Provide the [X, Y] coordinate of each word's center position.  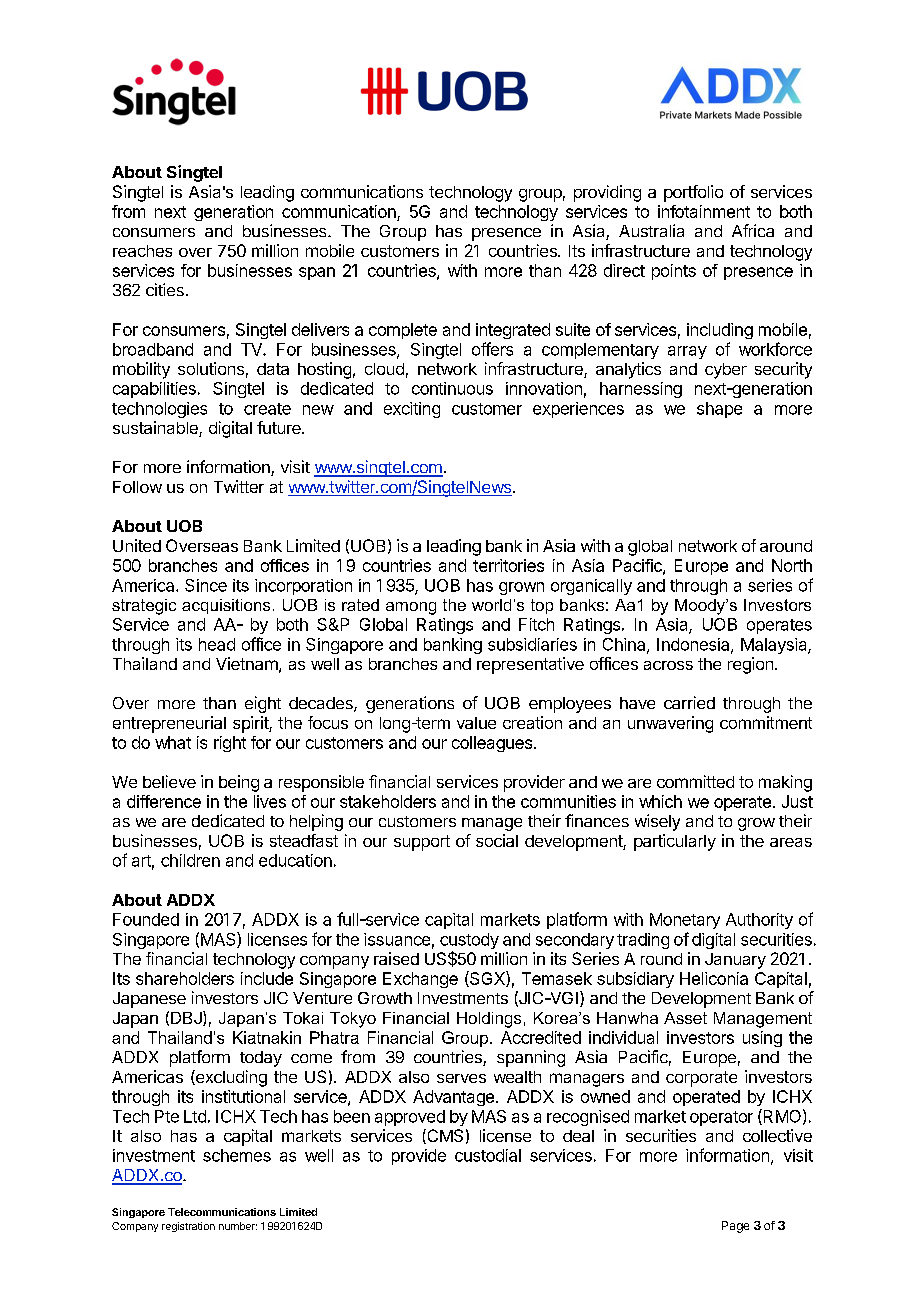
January [735, 961]
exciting [412, 410]
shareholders [185, 978]
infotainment [704, 211]
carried [689, 702]
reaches [142, 251]
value [476, 723]
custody [469, 942]
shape [719, 410]
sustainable [156, 429]
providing [607, 193]
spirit [251, 724]
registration [188, 1227]
